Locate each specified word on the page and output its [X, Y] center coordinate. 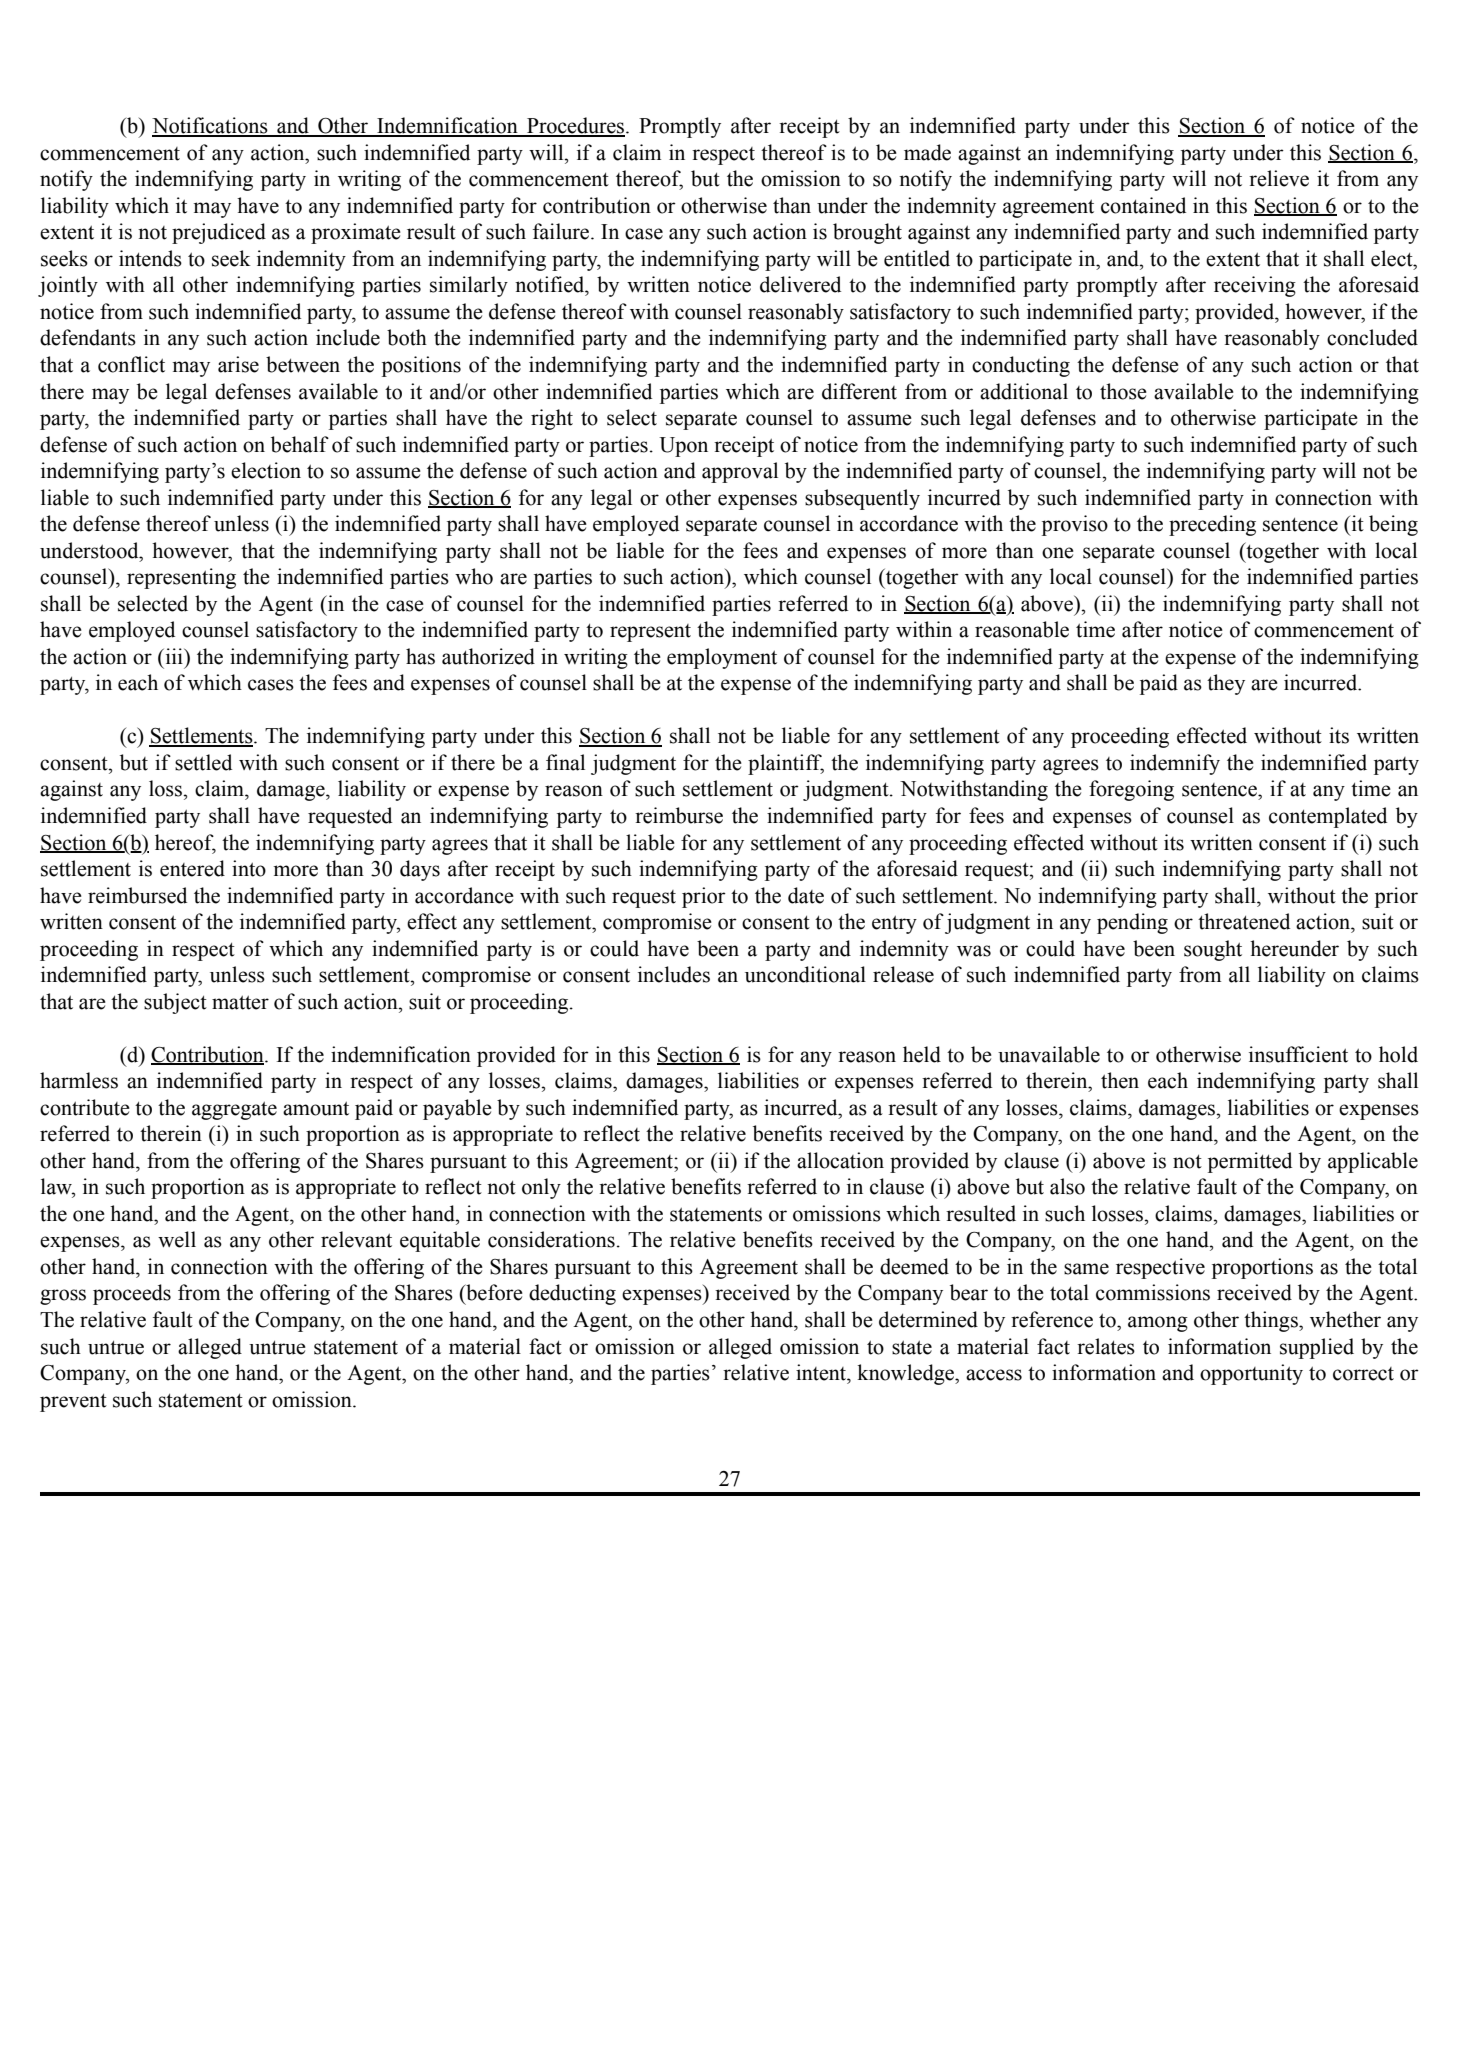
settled [203, 762]
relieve [1279, 178]
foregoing [1131, 790]
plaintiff [786, 764]
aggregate [234, 1110]
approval [740, 472]
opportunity [1251, 1374]
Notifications [211, 126]
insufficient [1298, 1054]
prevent [73, 1403]
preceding [1212, 525]
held [922, 1054]
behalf [300, 444]
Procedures [576, 126]
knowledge [906, 1374]
